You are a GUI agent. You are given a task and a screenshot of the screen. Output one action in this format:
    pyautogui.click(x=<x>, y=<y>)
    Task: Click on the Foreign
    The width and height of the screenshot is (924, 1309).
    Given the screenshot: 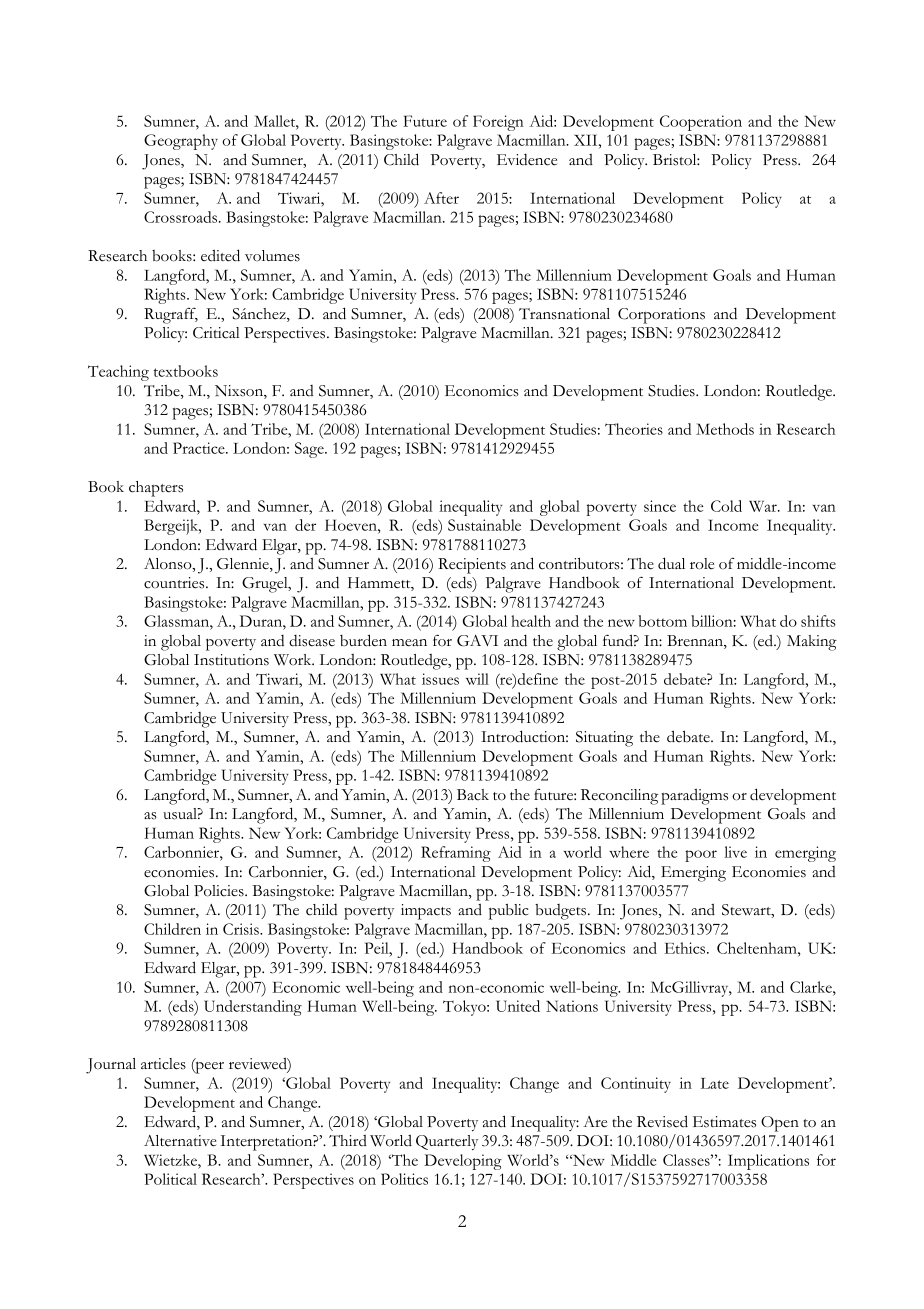 What is the action you would take?
    pyautogui.click(x=498, y=123)
